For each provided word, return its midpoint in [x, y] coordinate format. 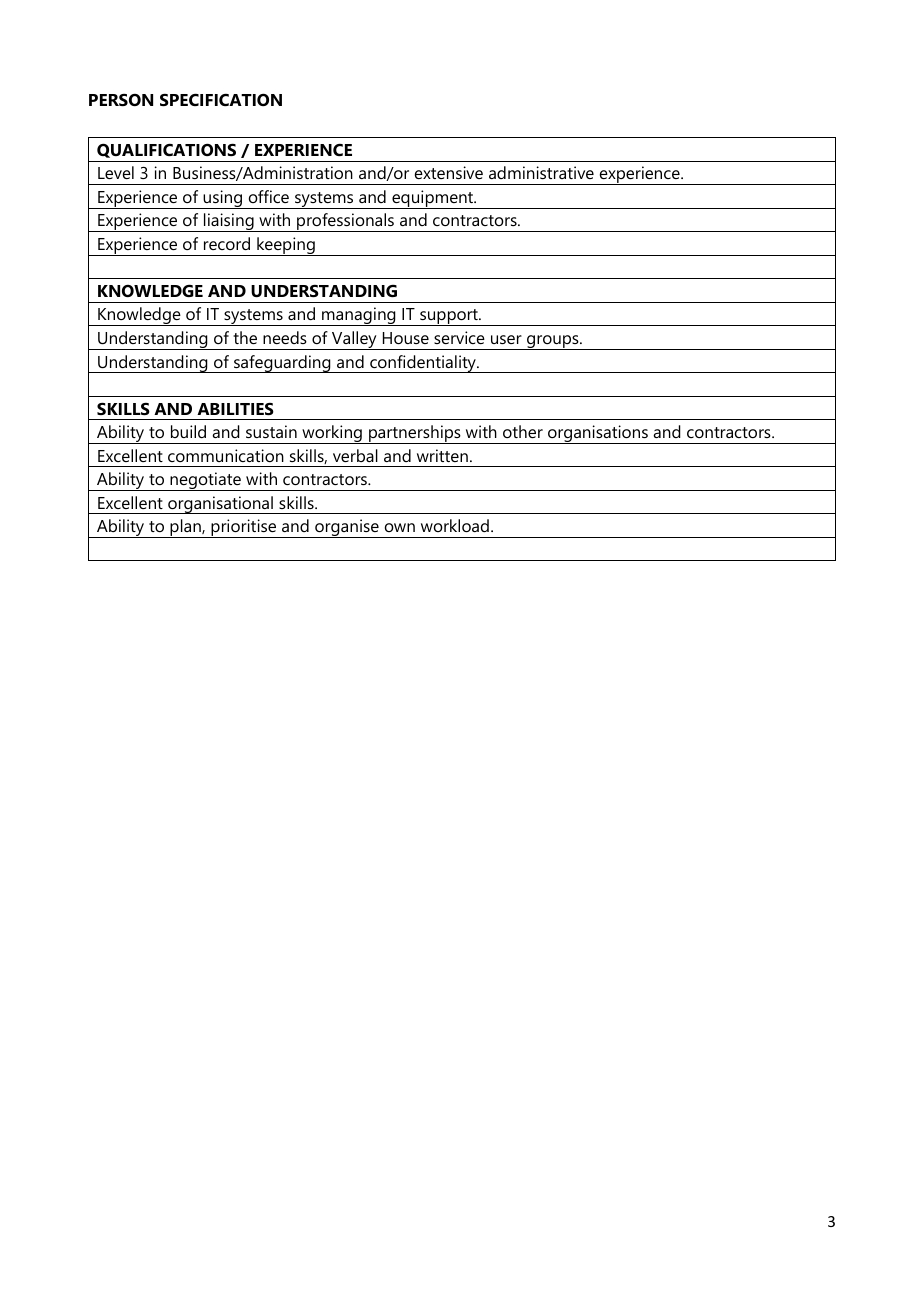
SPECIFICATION [221, 99]
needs [285, 337]
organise [347, 528]
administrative [541, 172]
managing [359, 316]
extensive [449, 172]
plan [185, 528]
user [506, 339]
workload [455, 525]
